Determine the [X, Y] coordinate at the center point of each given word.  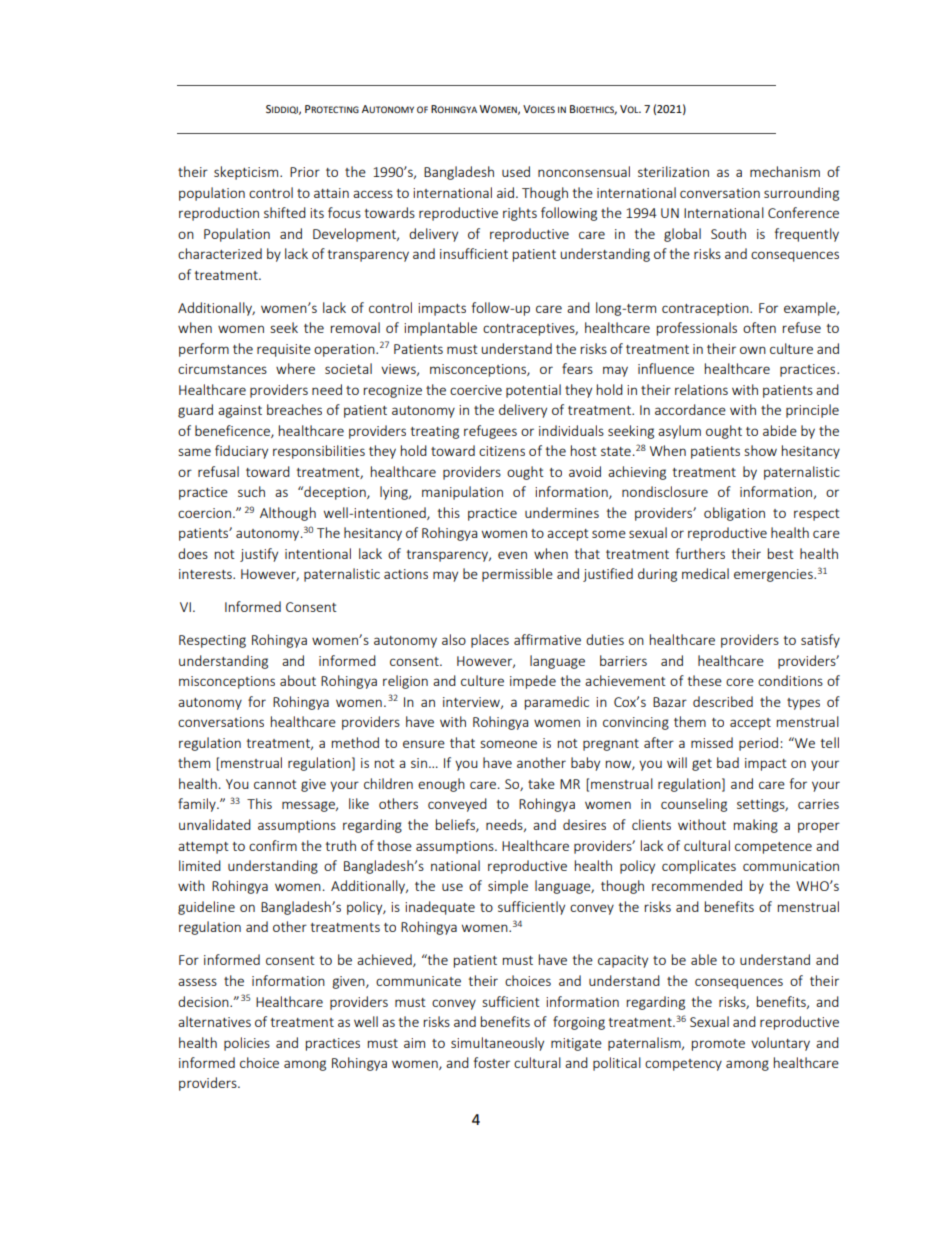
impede [533, 682]
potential [533, 391]
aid [505, 192]
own [753, 350]
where [295, 368]
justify [259, 555]
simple [508, 887]
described [723, 701]
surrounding [801, 194]
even [512, 555]
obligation [734, 514]
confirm [273, 845]
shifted [285, 212]
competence [773, 848]
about [298, 680]
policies [247, 1044]
